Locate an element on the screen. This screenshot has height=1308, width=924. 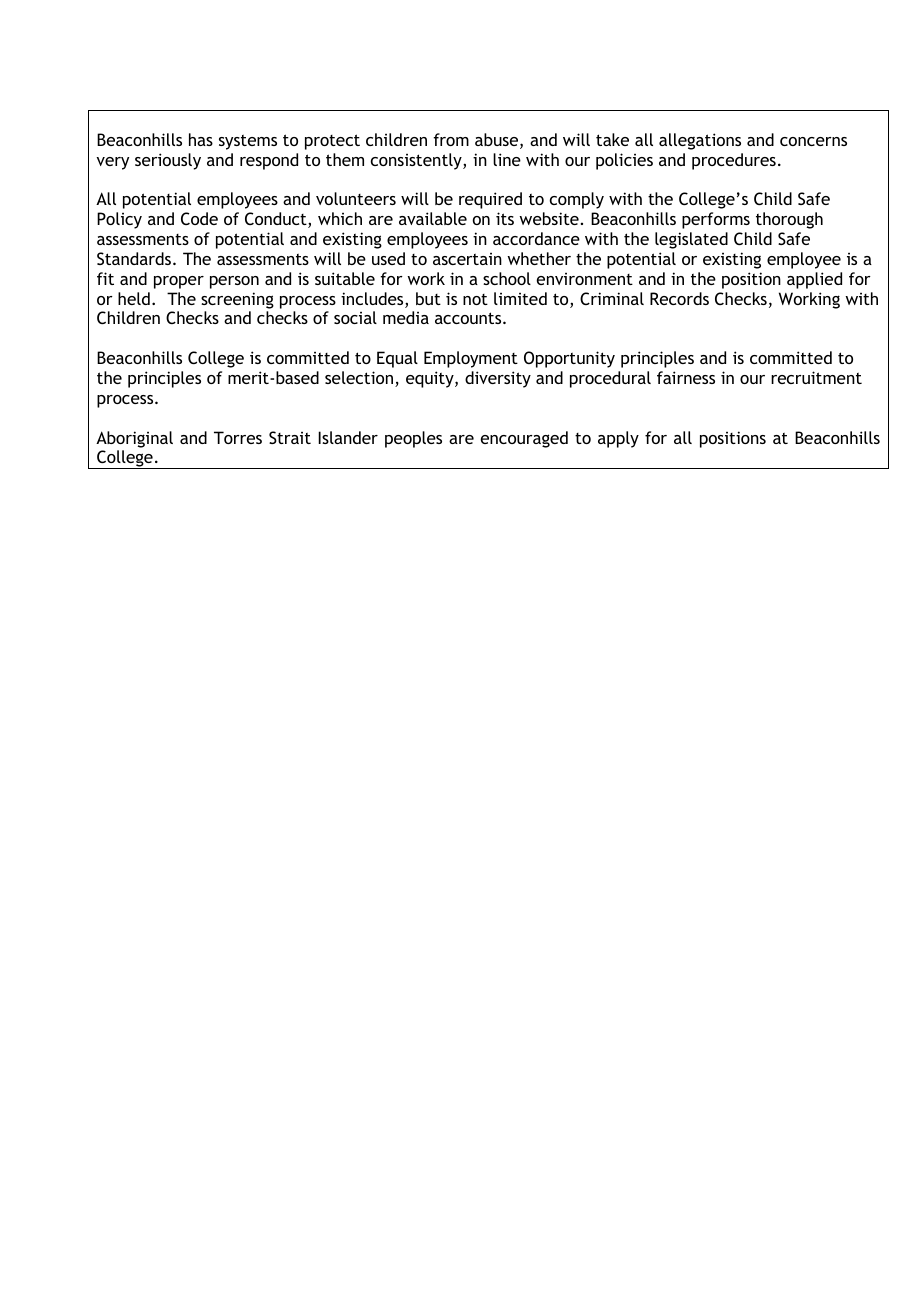
accordance is located at coordinates (536, 238).
